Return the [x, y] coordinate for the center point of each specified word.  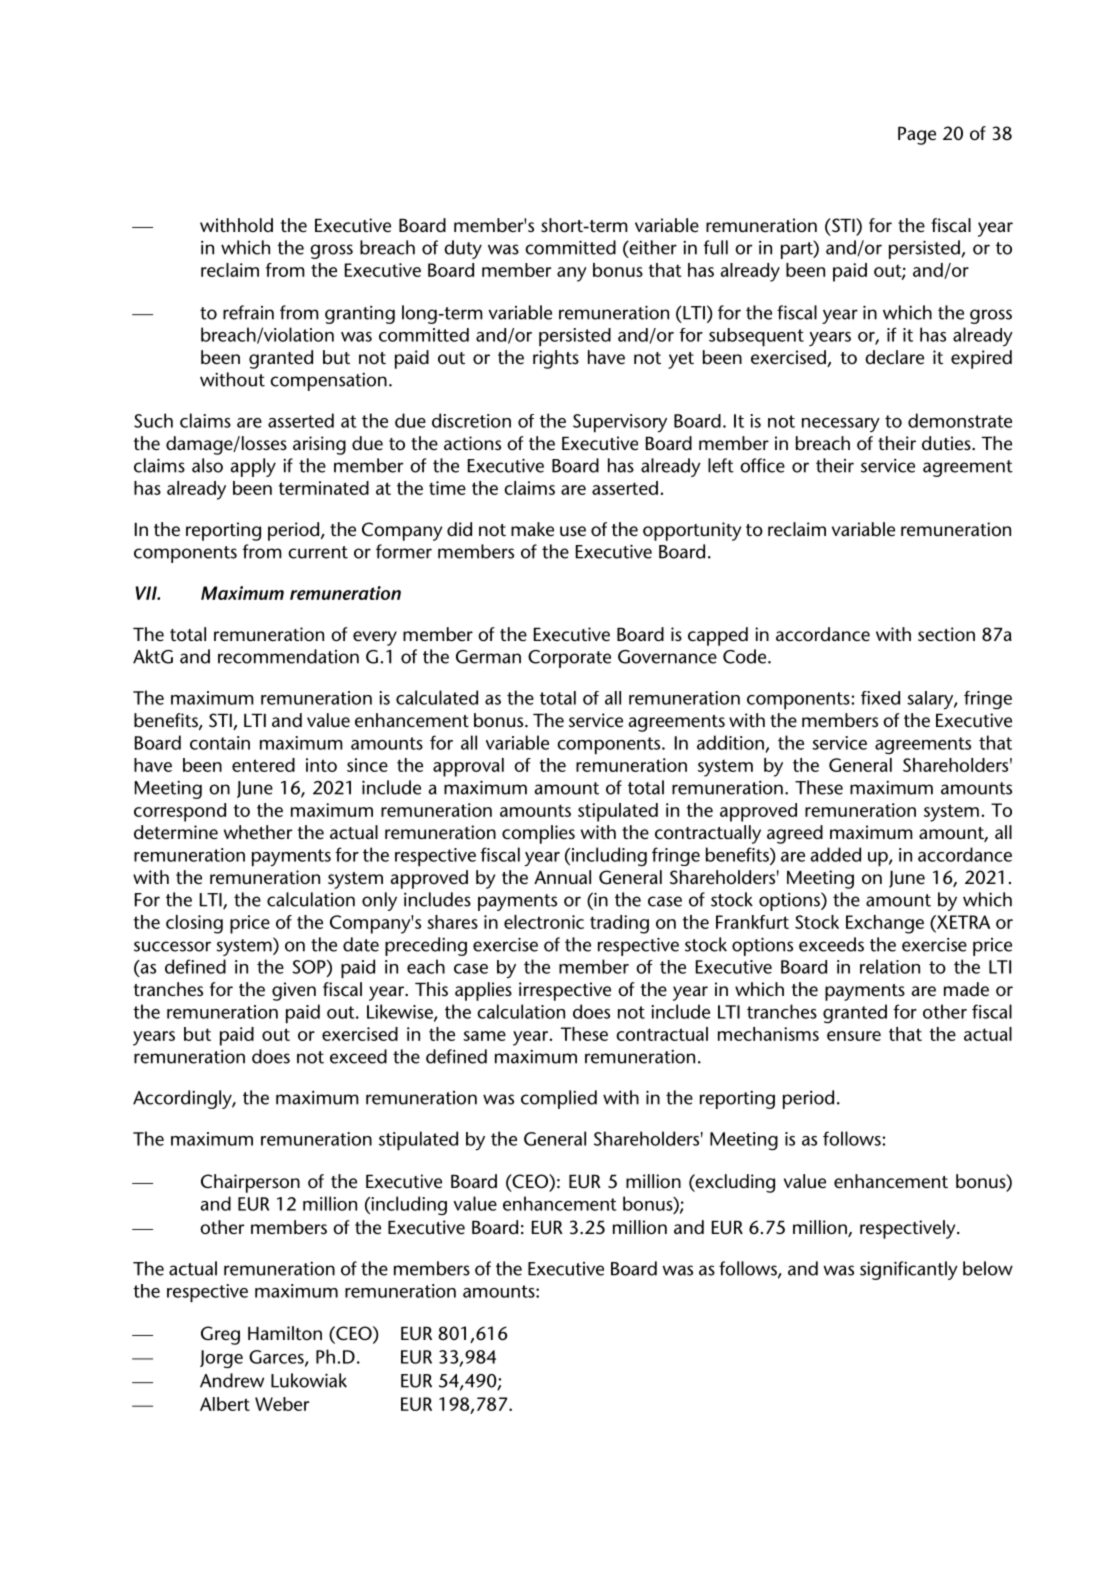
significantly [909, 1270]
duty [463, 249]
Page [917, 136]
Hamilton [285, 1333]
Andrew [232, 1380]
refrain [248, 312]
